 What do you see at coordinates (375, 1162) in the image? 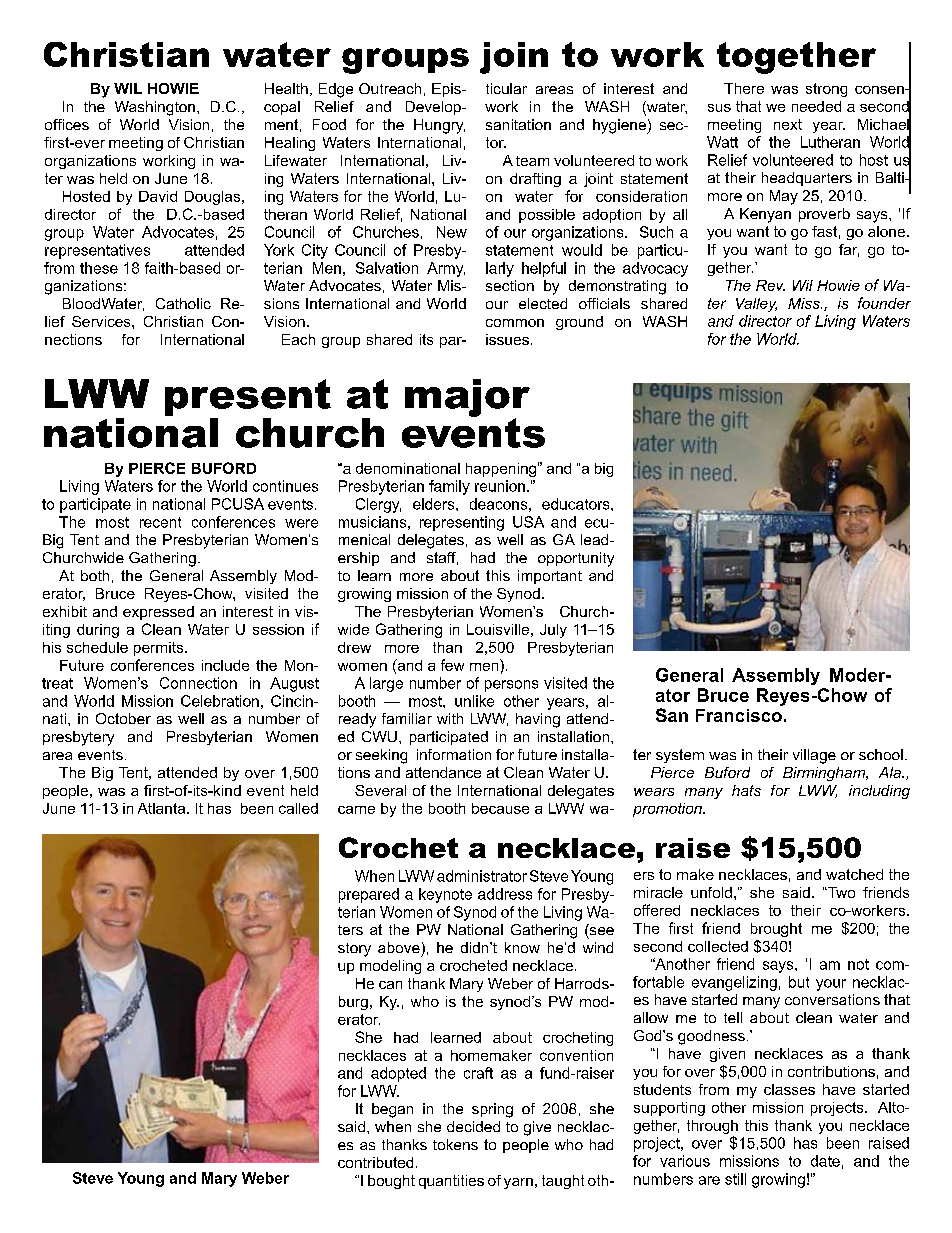
I see `contributed` at bounding box center [375, 1162].
